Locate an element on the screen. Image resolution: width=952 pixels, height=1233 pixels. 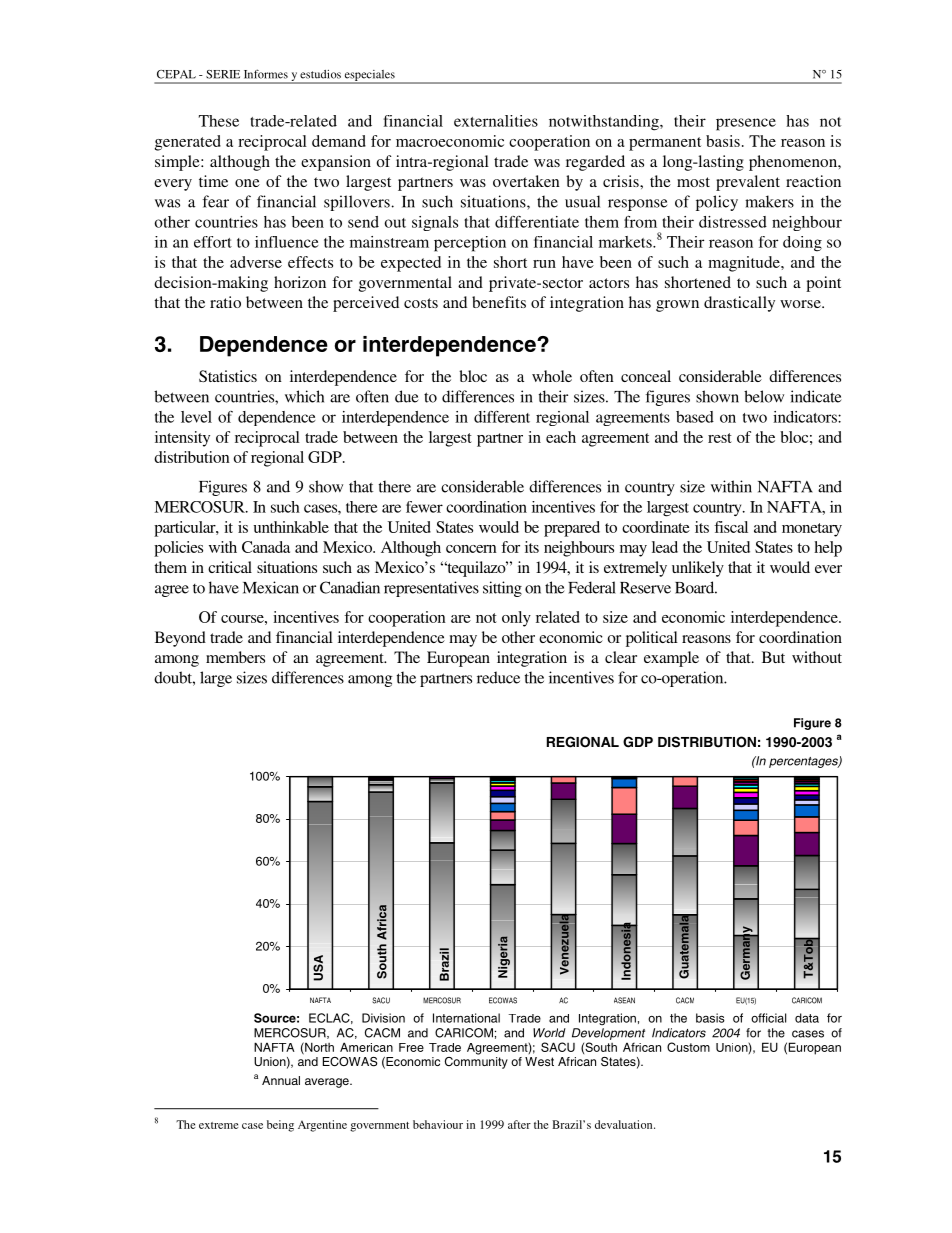
presence is located at coordinates (746, 124).
